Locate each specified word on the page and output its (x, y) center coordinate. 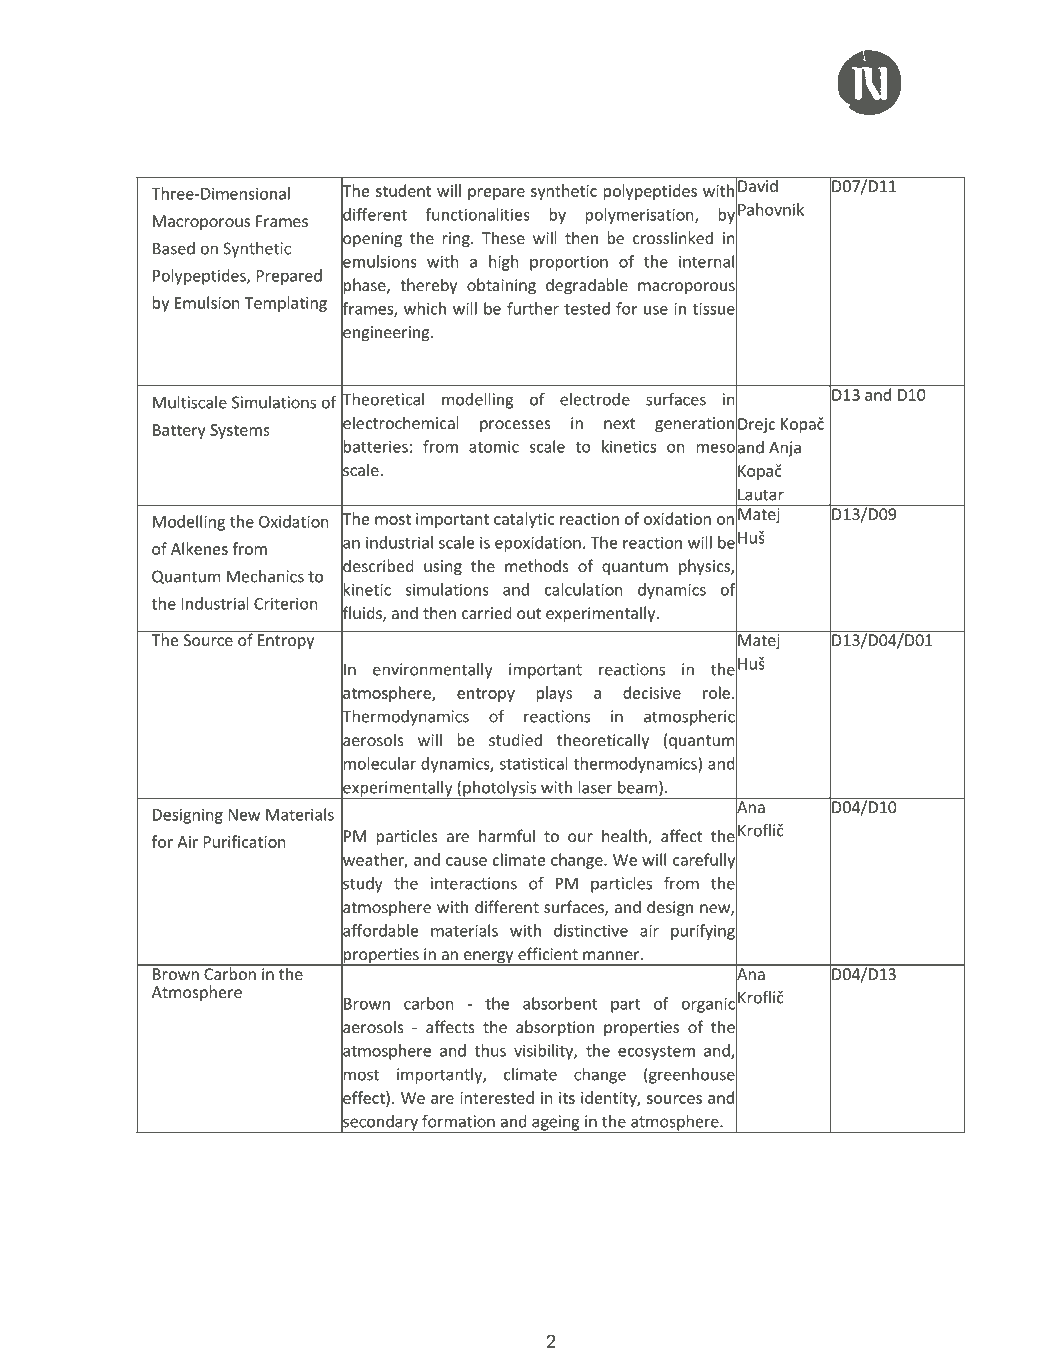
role (716, 692)
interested (497, 1097)
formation (458, 1121)
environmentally (433, 671)
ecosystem (656, 1053)
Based (174, 248)
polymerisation (641, 216)
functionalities (478, 214)
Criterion (286, 603)
